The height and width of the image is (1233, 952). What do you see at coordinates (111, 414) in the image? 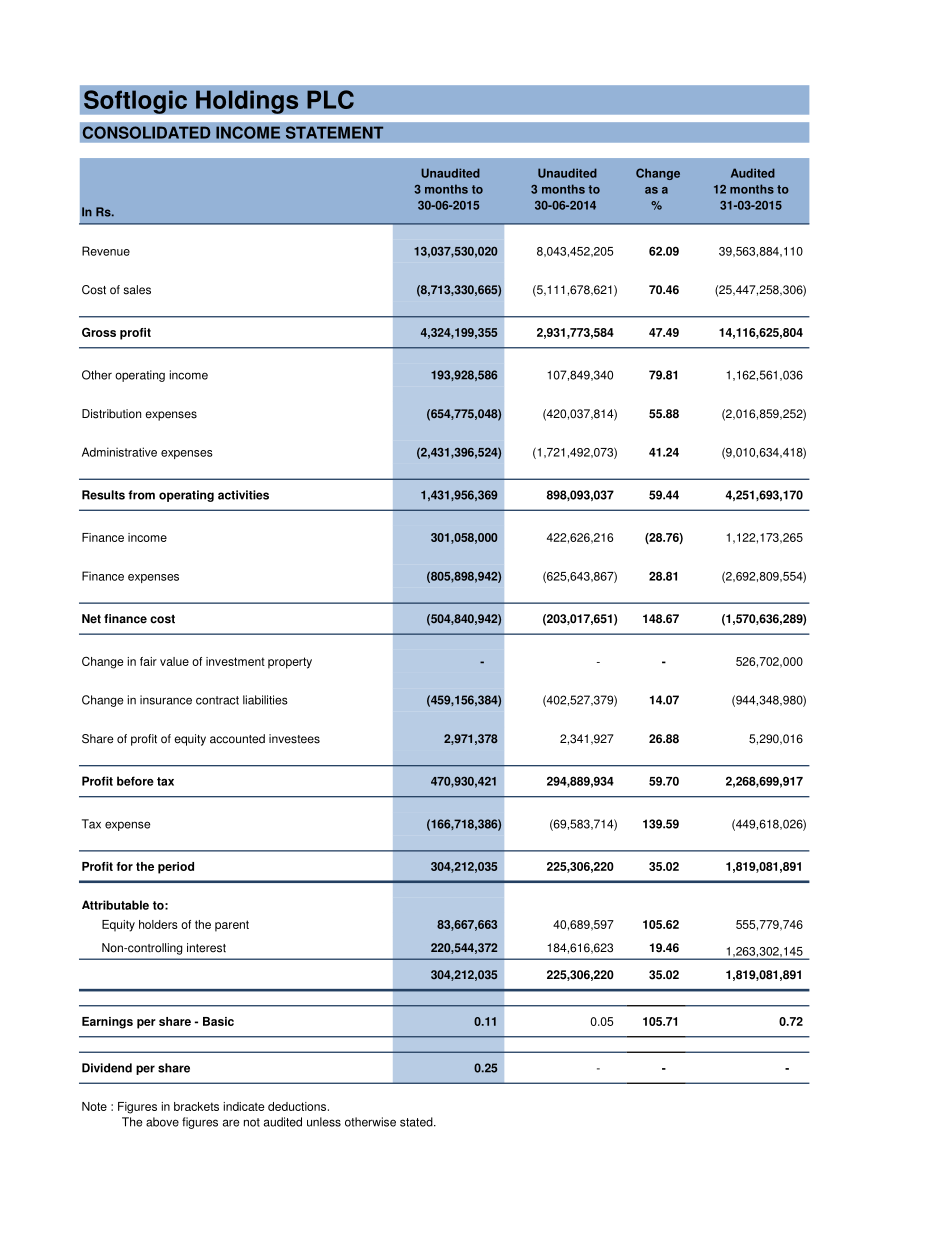
I see `Distribution` at bounding box center [111, 414].
